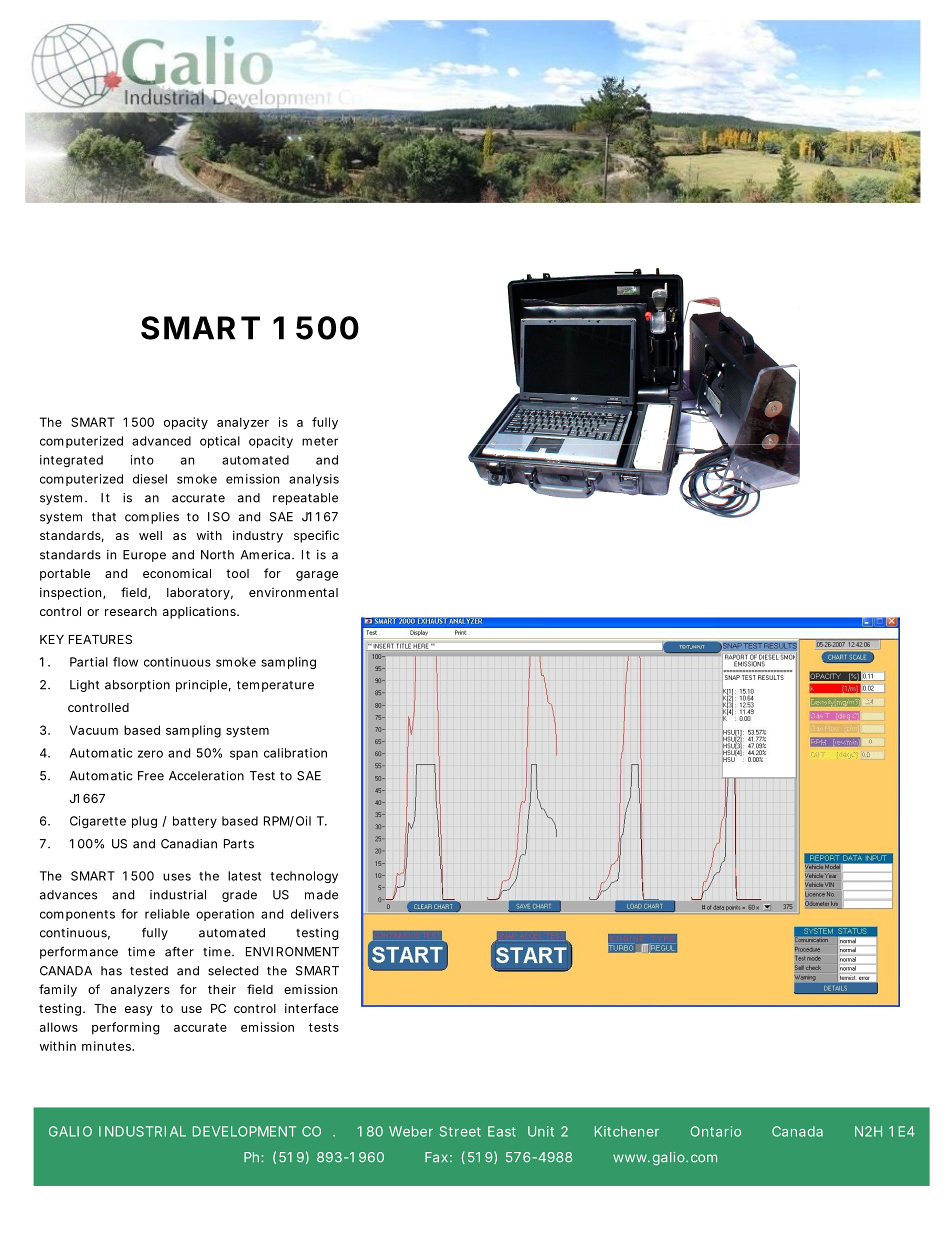 Image resolution: width=952 pixels, height=1233 pixels. What do you see at coordinates (314, 480) in the screenshot?
I see `analysis` at bounding box center [314, 480].
